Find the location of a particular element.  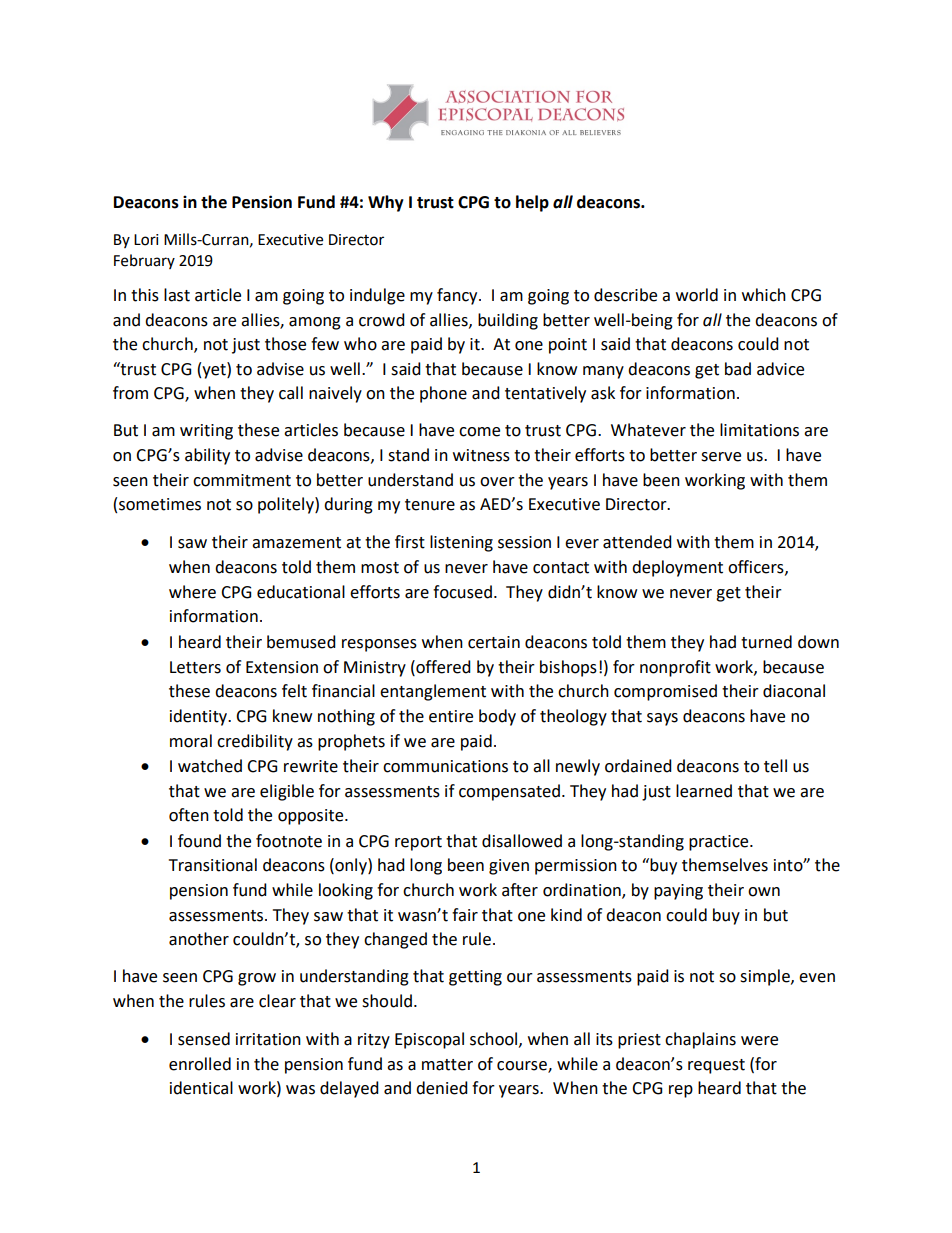

which is located at coordinates (764, 295).
